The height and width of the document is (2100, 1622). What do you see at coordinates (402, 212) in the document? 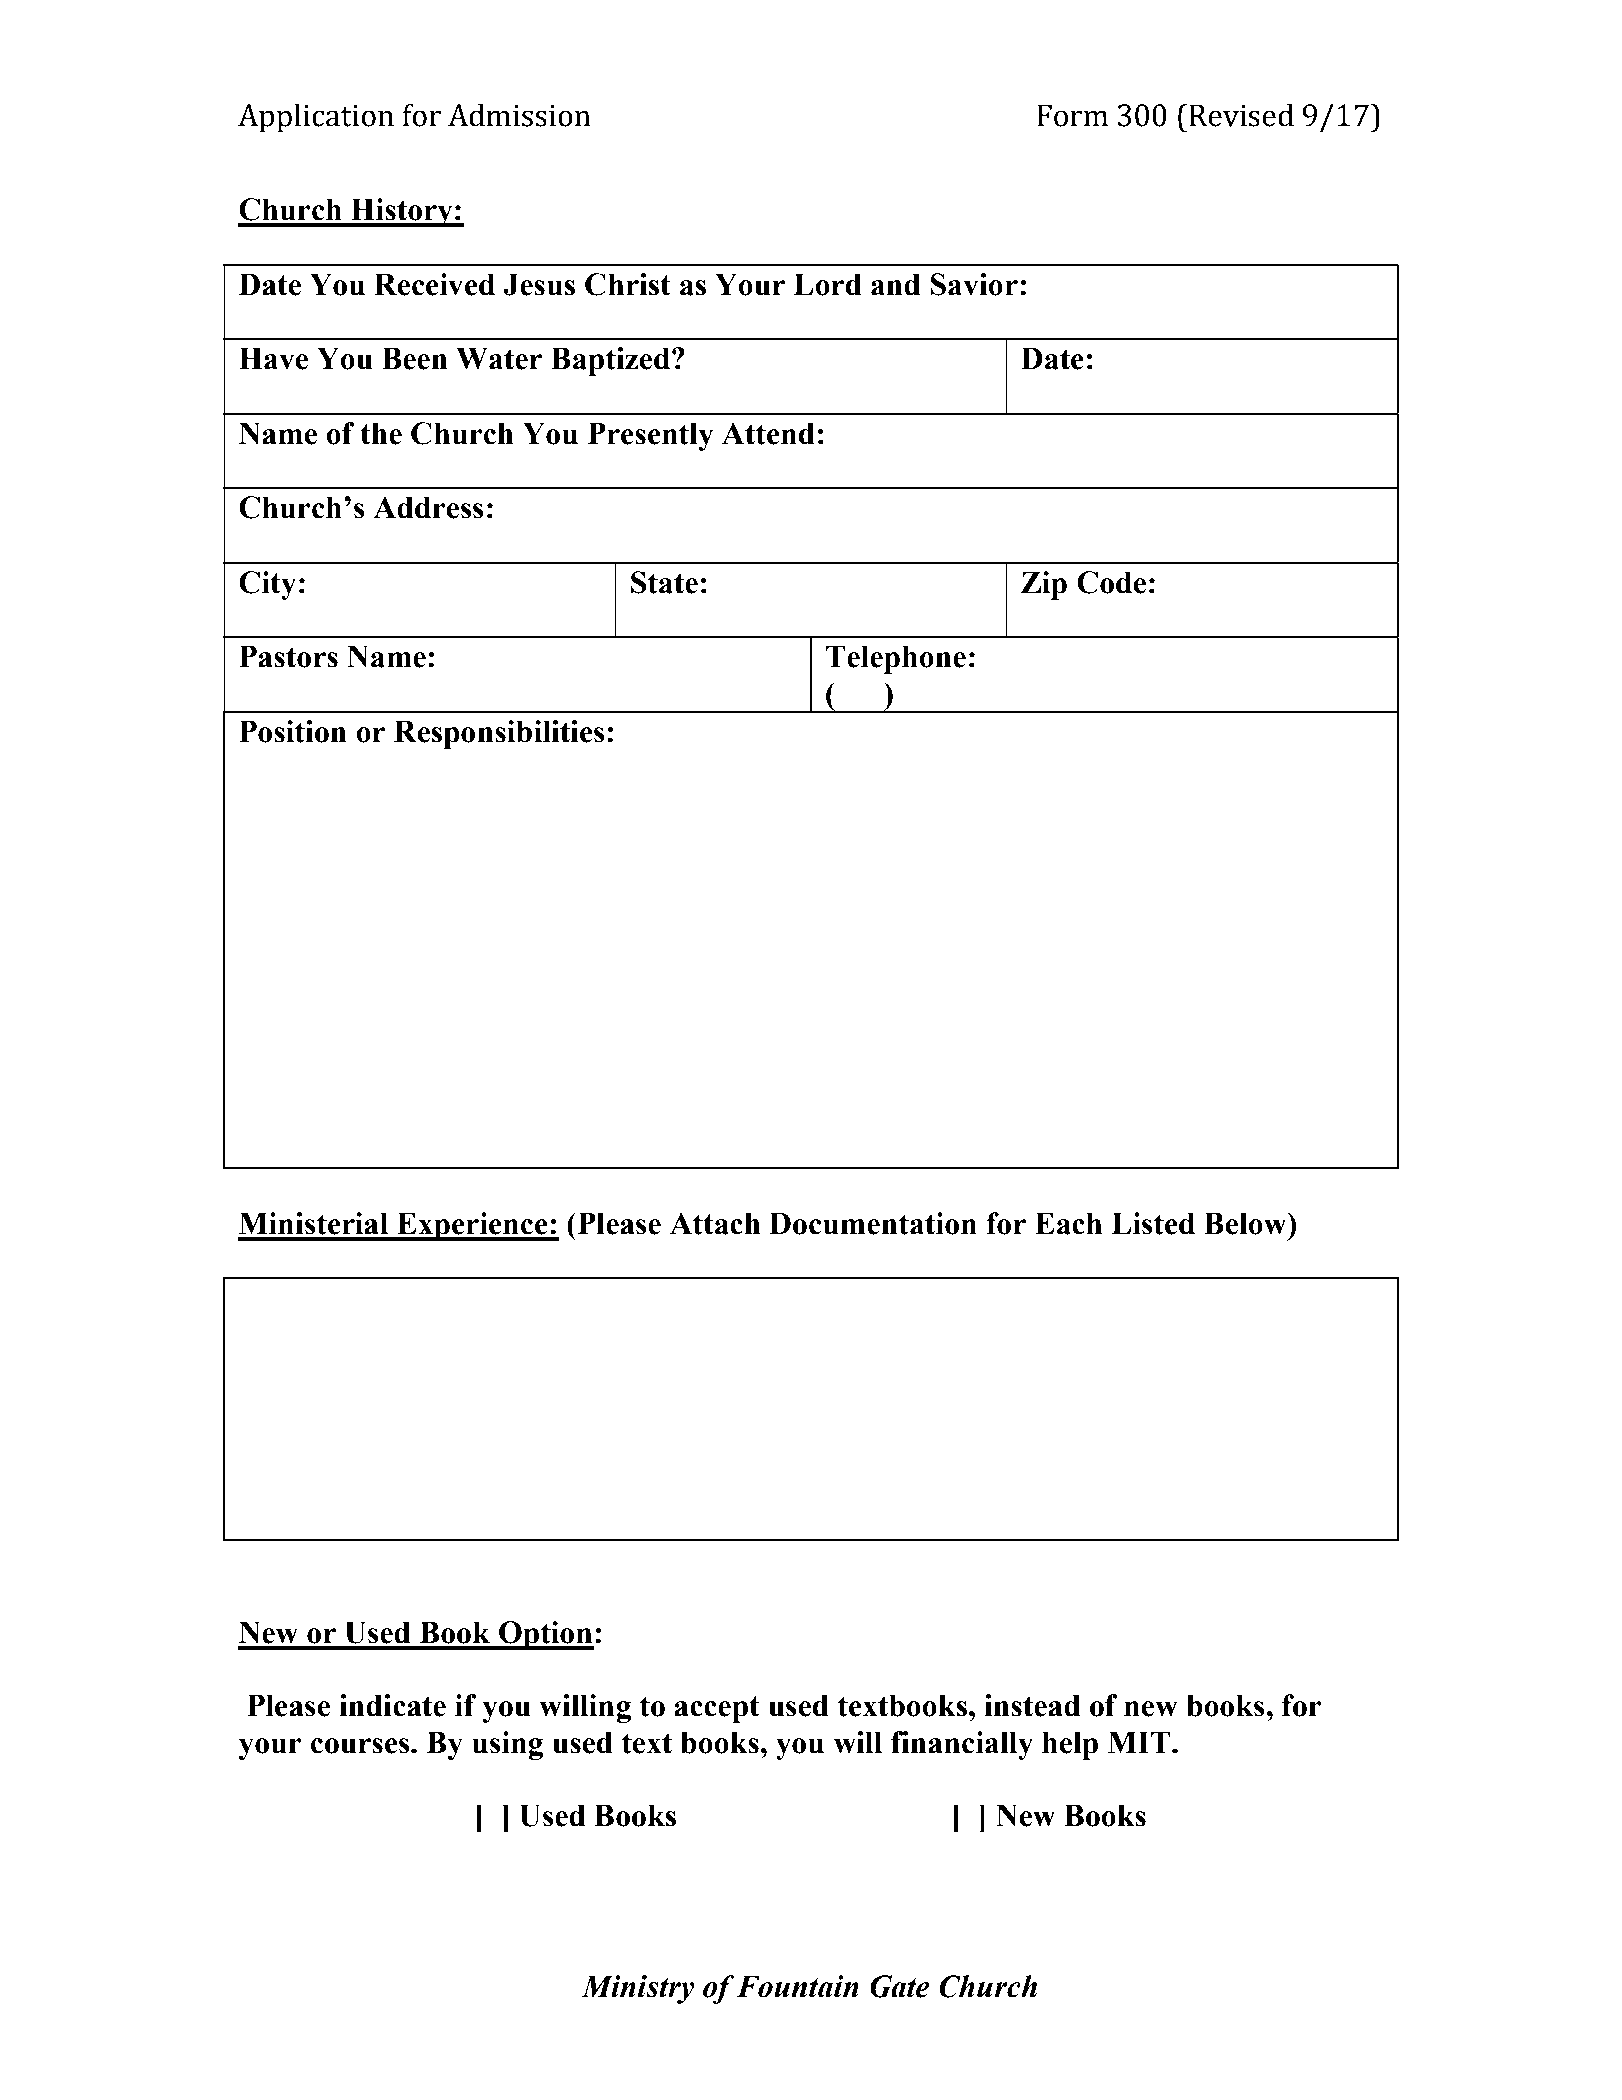
I see `History` at bounding box center [402, 212].
